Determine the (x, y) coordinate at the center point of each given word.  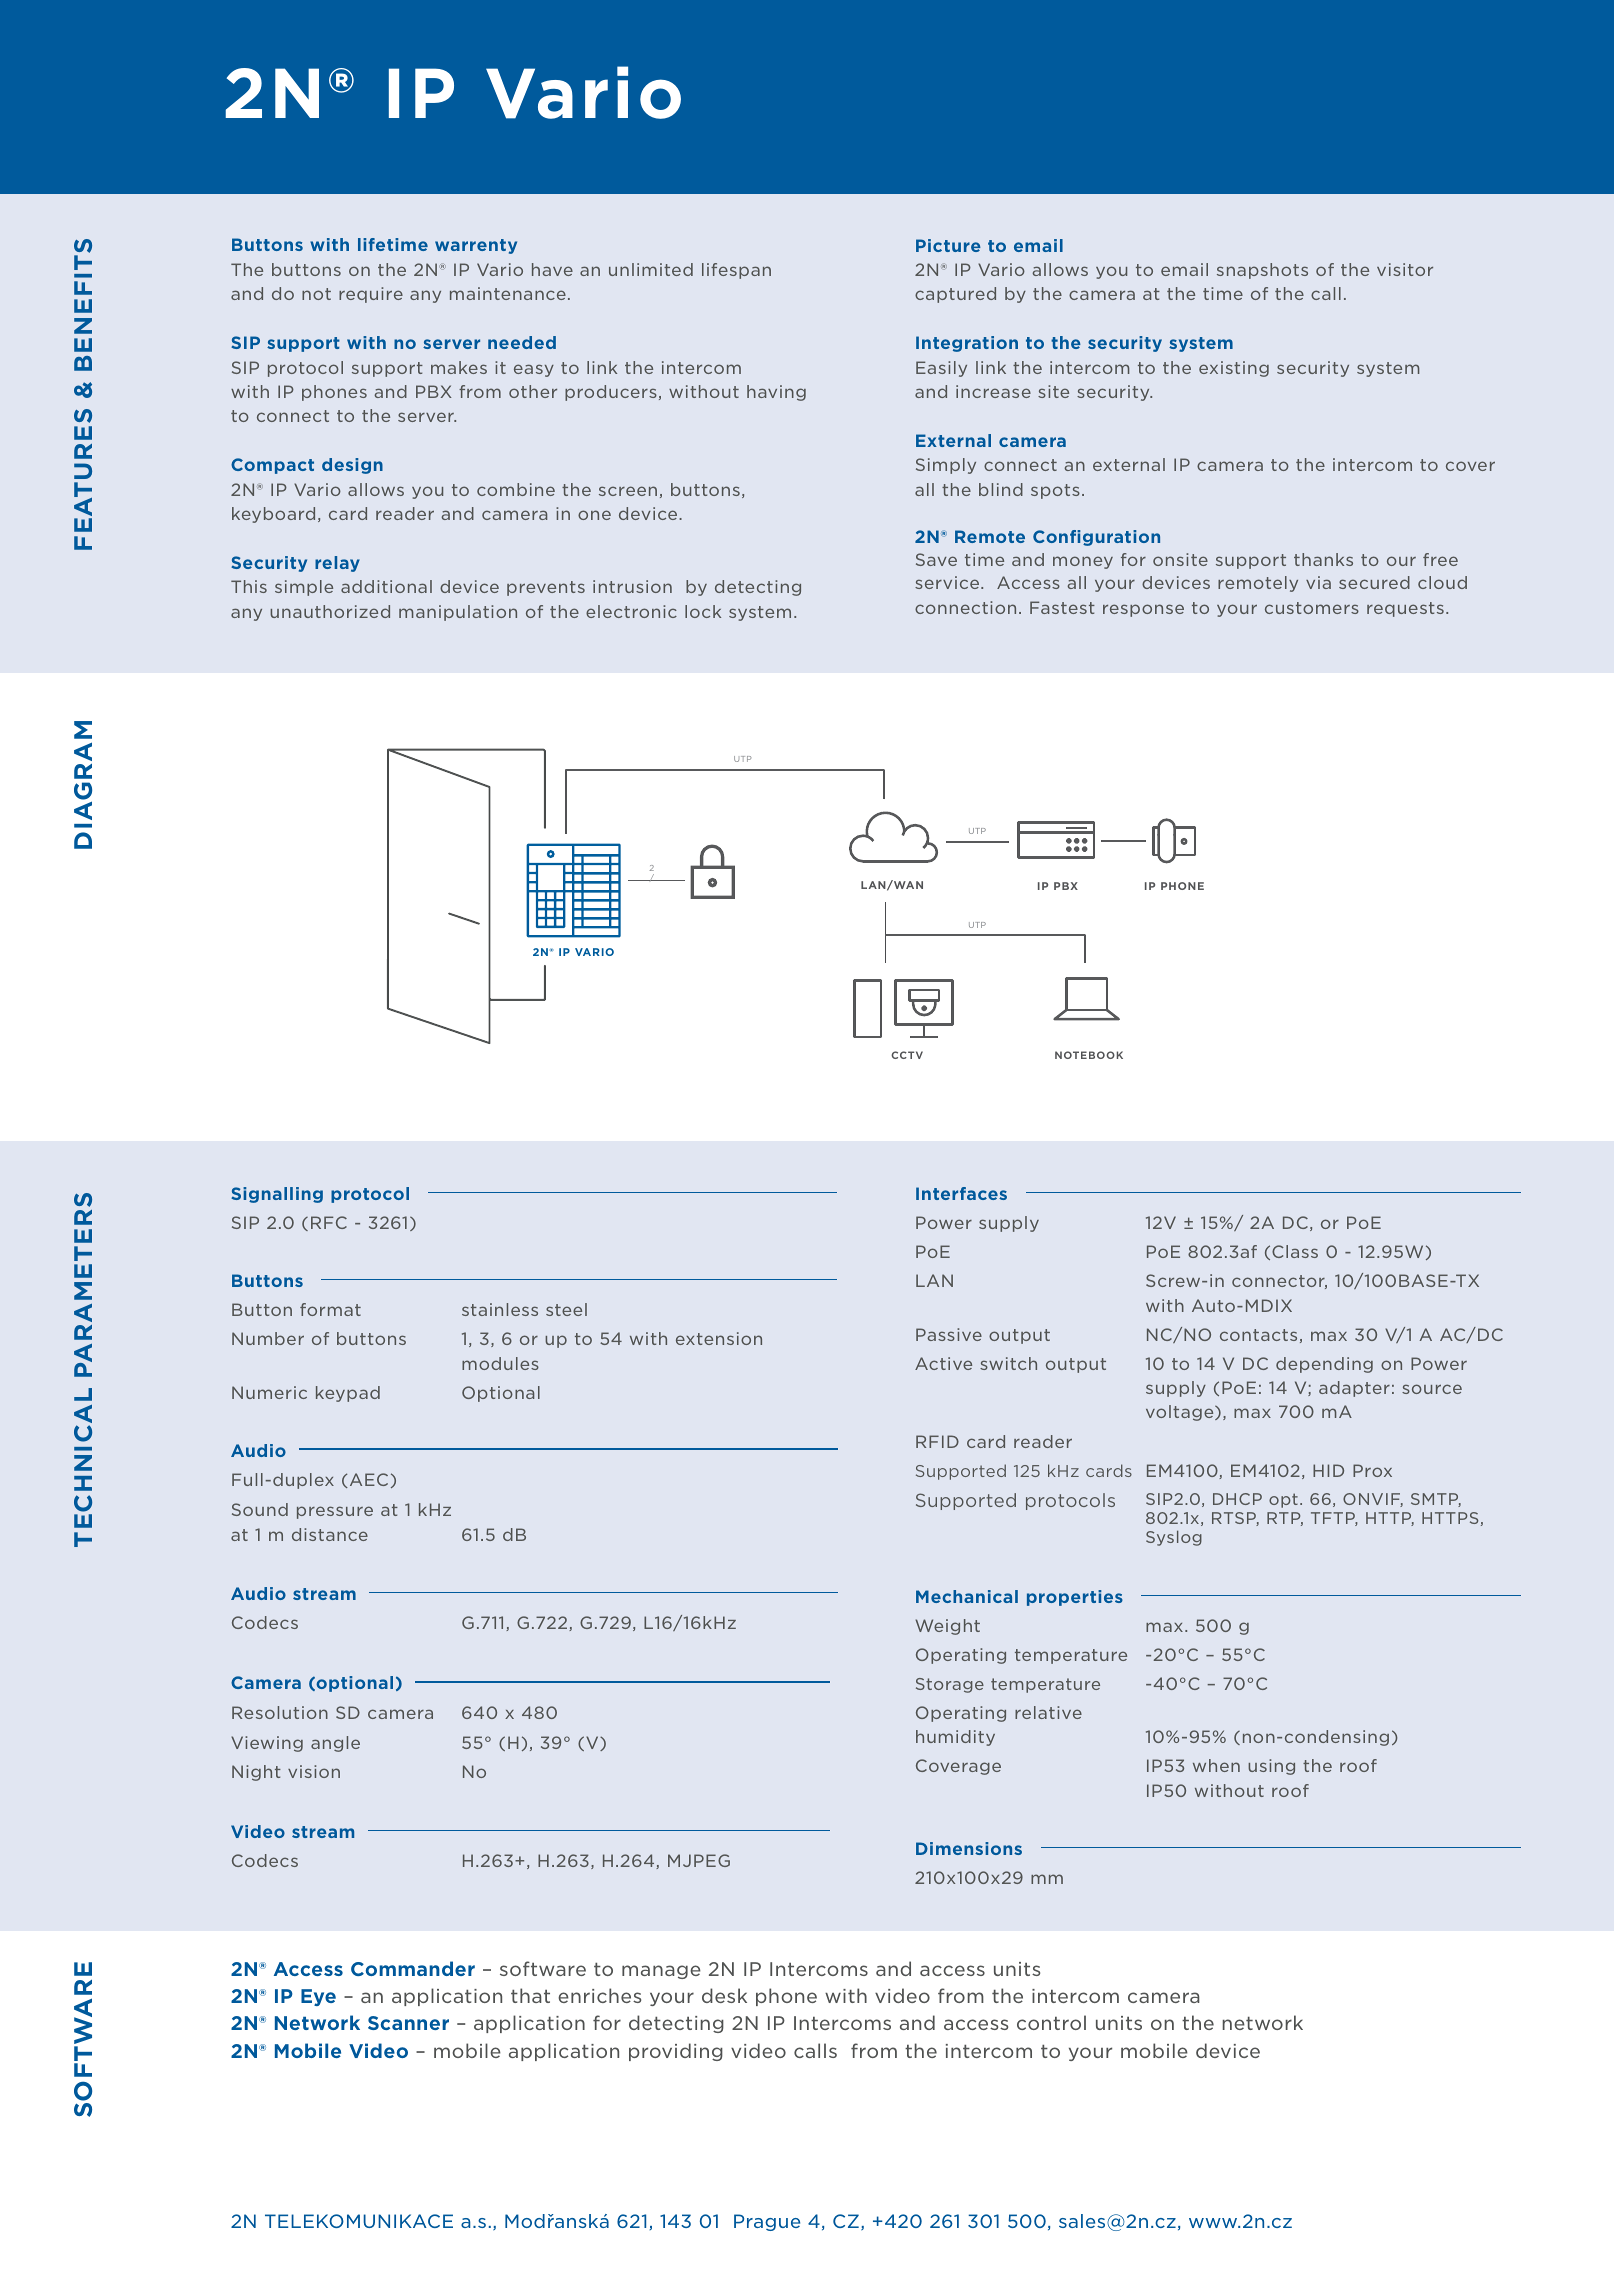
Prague (767, 2222)
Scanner (408, 2023)
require (371, 295)
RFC (329, 1222)
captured (955, 295)
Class (1295, 1251)
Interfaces (961, 1193)
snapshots (1262, 271)
